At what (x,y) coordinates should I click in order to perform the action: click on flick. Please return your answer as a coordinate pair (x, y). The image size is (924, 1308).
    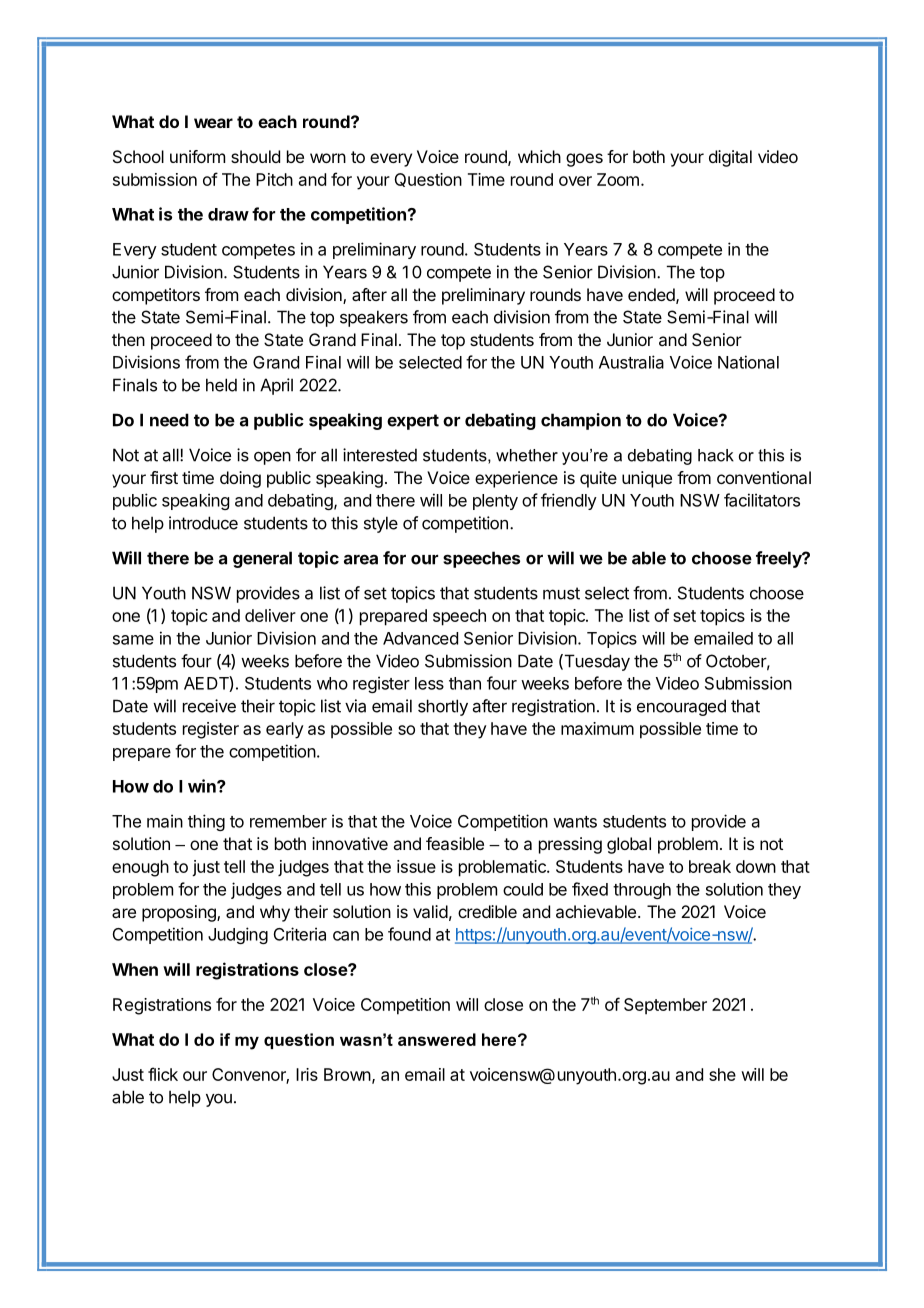
    Looking at the image, I should click on (163, 1074).
